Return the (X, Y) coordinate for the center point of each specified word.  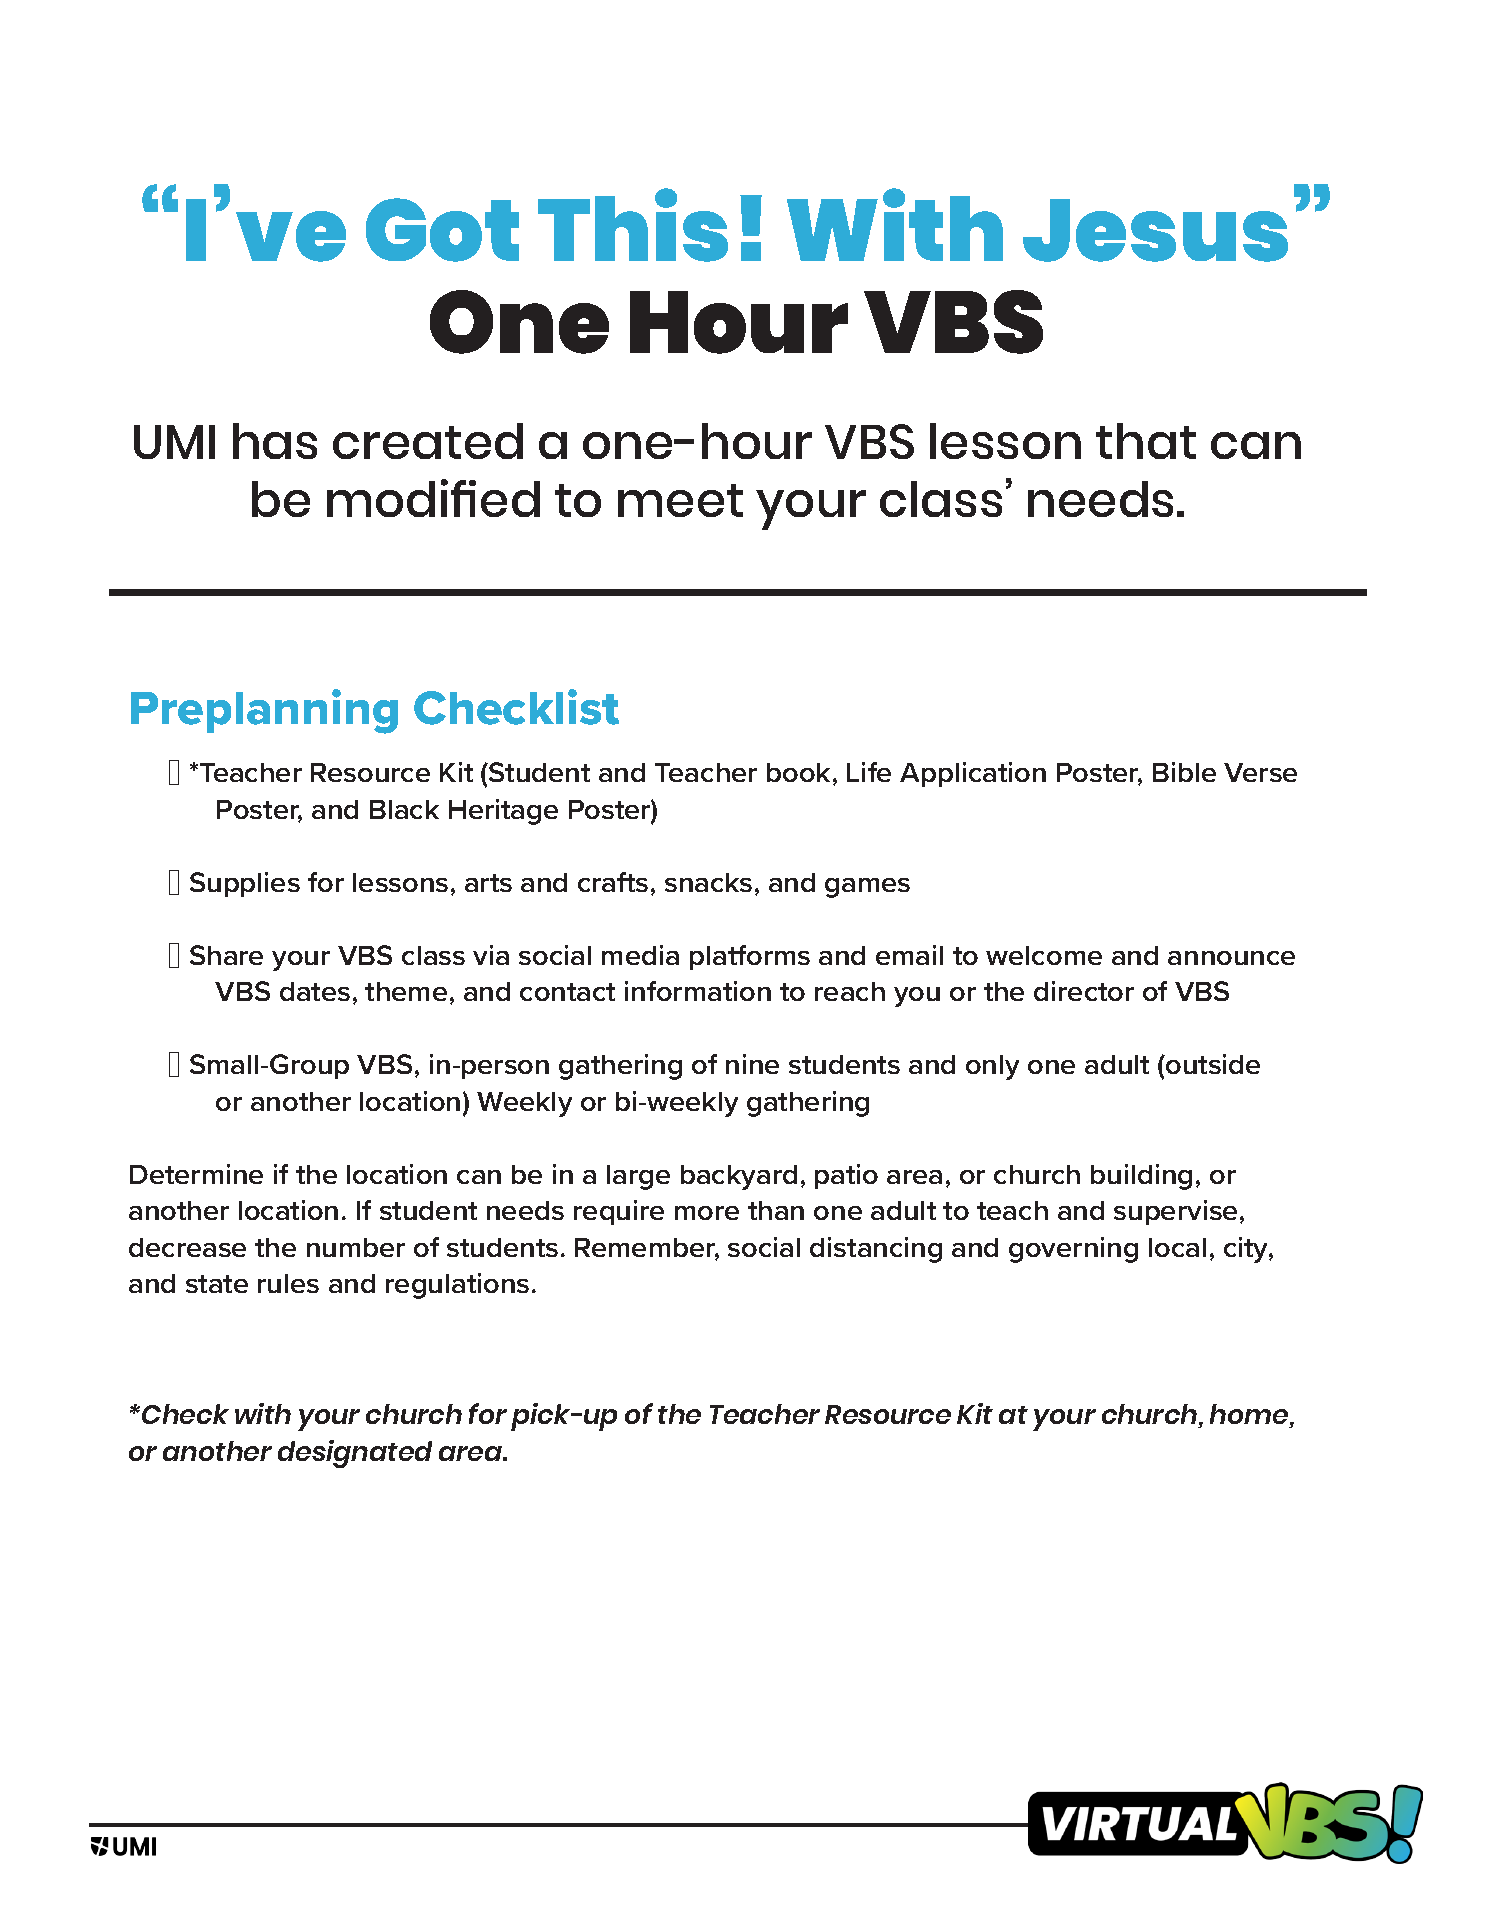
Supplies (245, 884)
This (633, 225)
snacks (708, 882)
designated (355, 1454)
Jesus (1155, 230)
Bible (1184, 772)
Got (442, 230)
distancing (876, 1250)
